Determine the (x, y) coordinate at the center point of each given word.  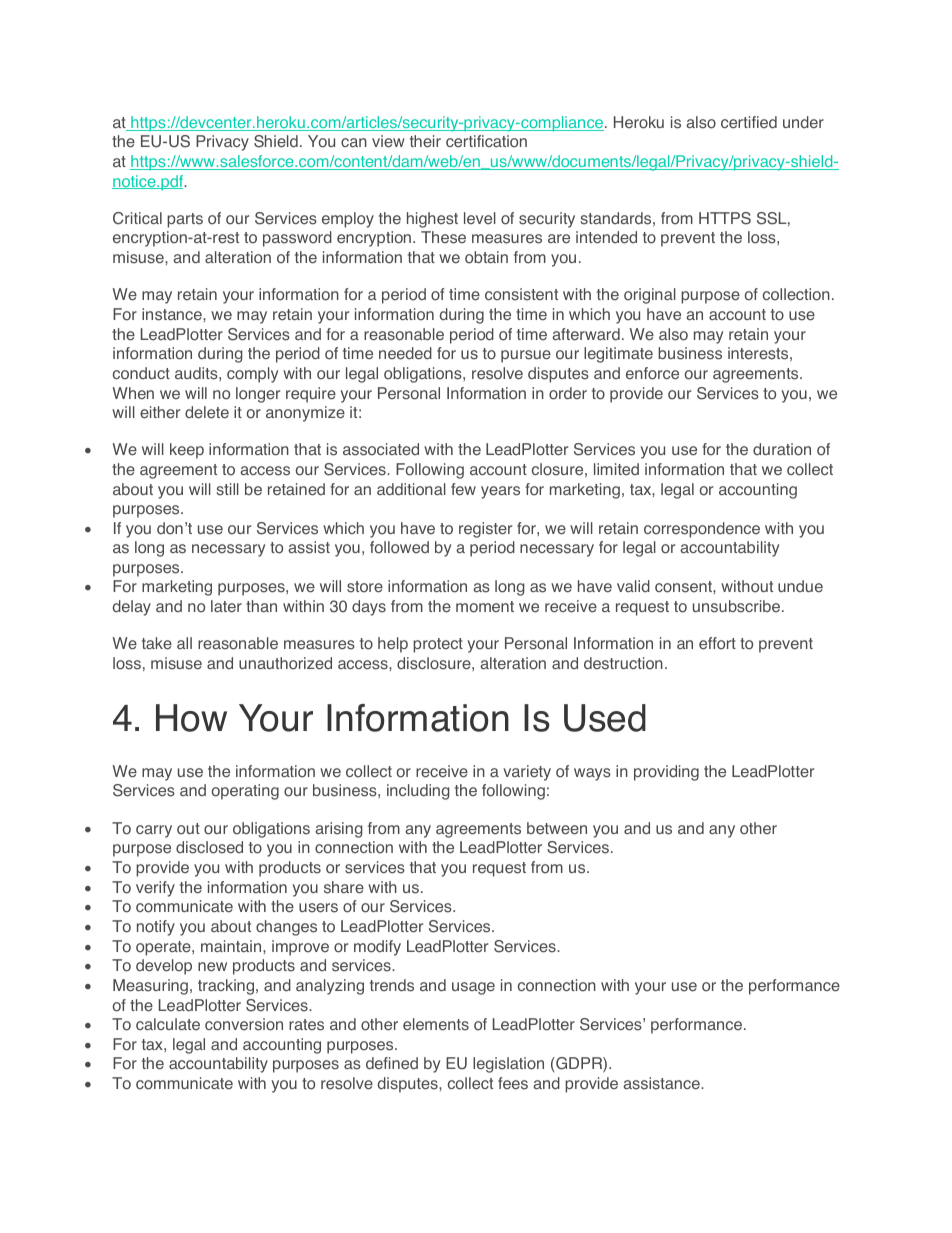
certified (749, 122)
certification (486, 141)
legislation (508, 1065)
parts (185, 220)
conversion (244, 1024)
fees (513, 1083)
